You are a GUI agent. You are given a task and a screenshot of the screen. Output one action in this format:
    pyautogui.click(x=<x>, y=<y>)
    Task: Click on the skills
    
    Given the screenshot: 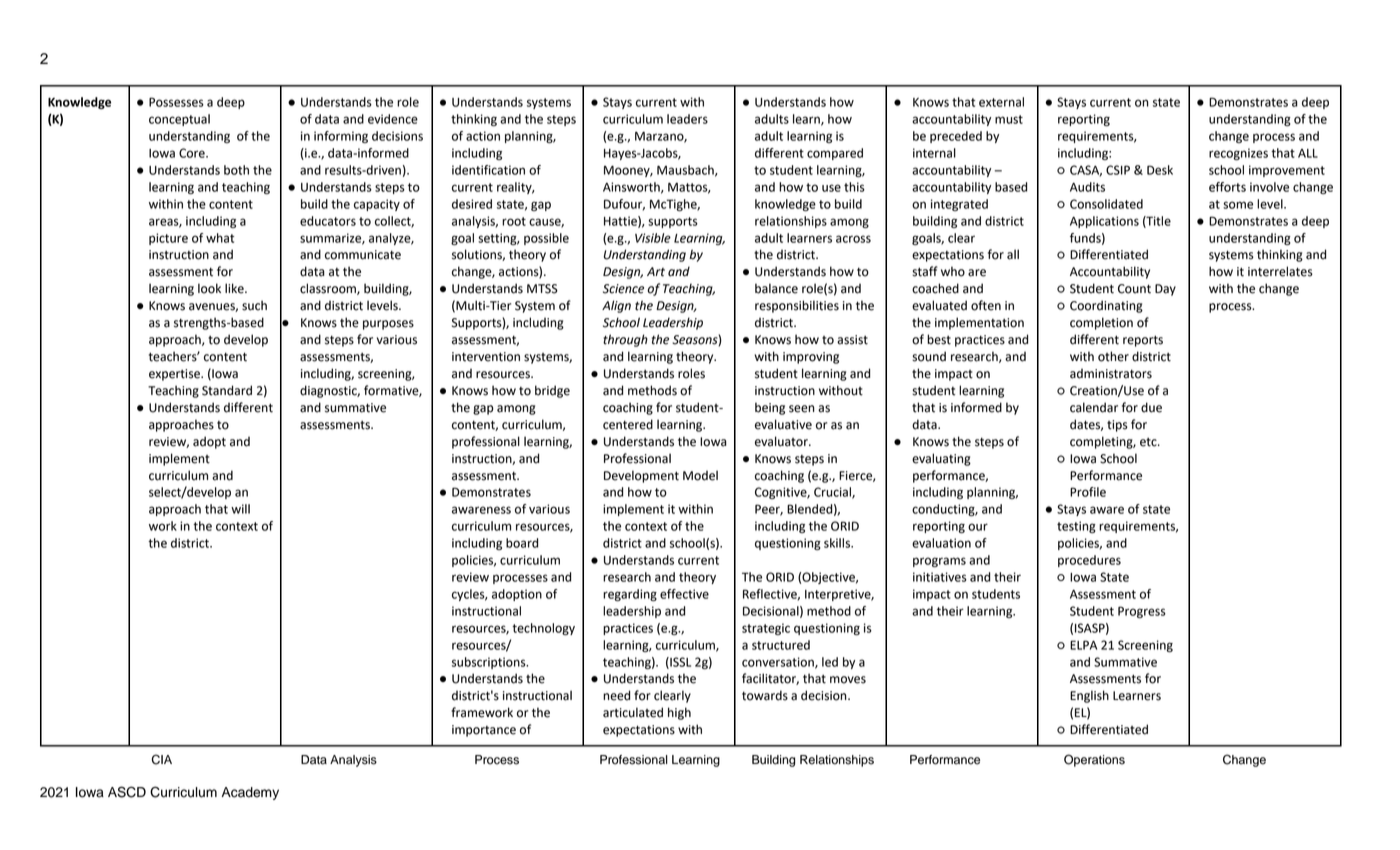 What is the action you would take?
    pyautogui.click(x=838, y=543)
